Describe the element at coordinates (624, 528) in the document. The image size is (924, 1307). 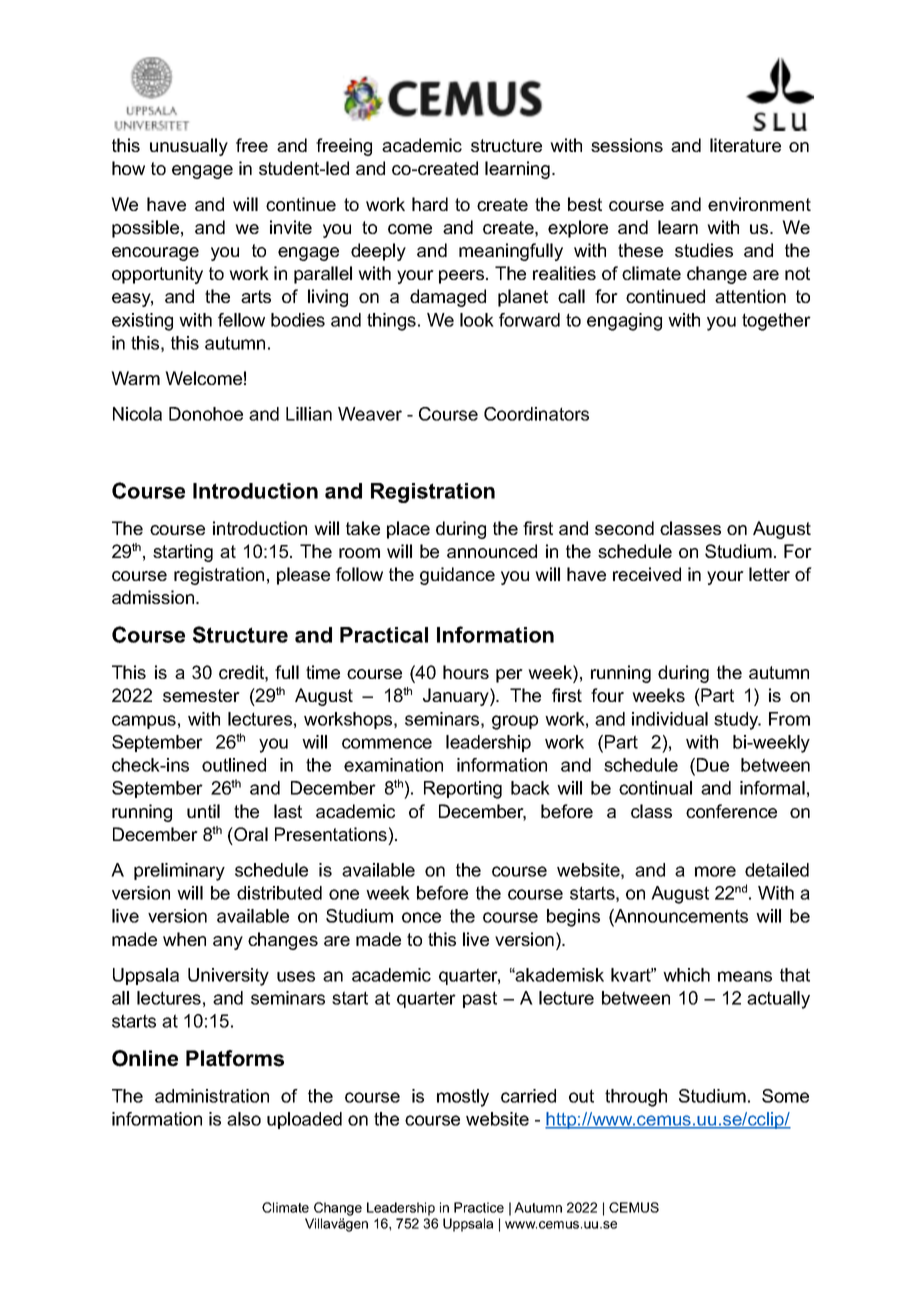
I see `second` at that location.
